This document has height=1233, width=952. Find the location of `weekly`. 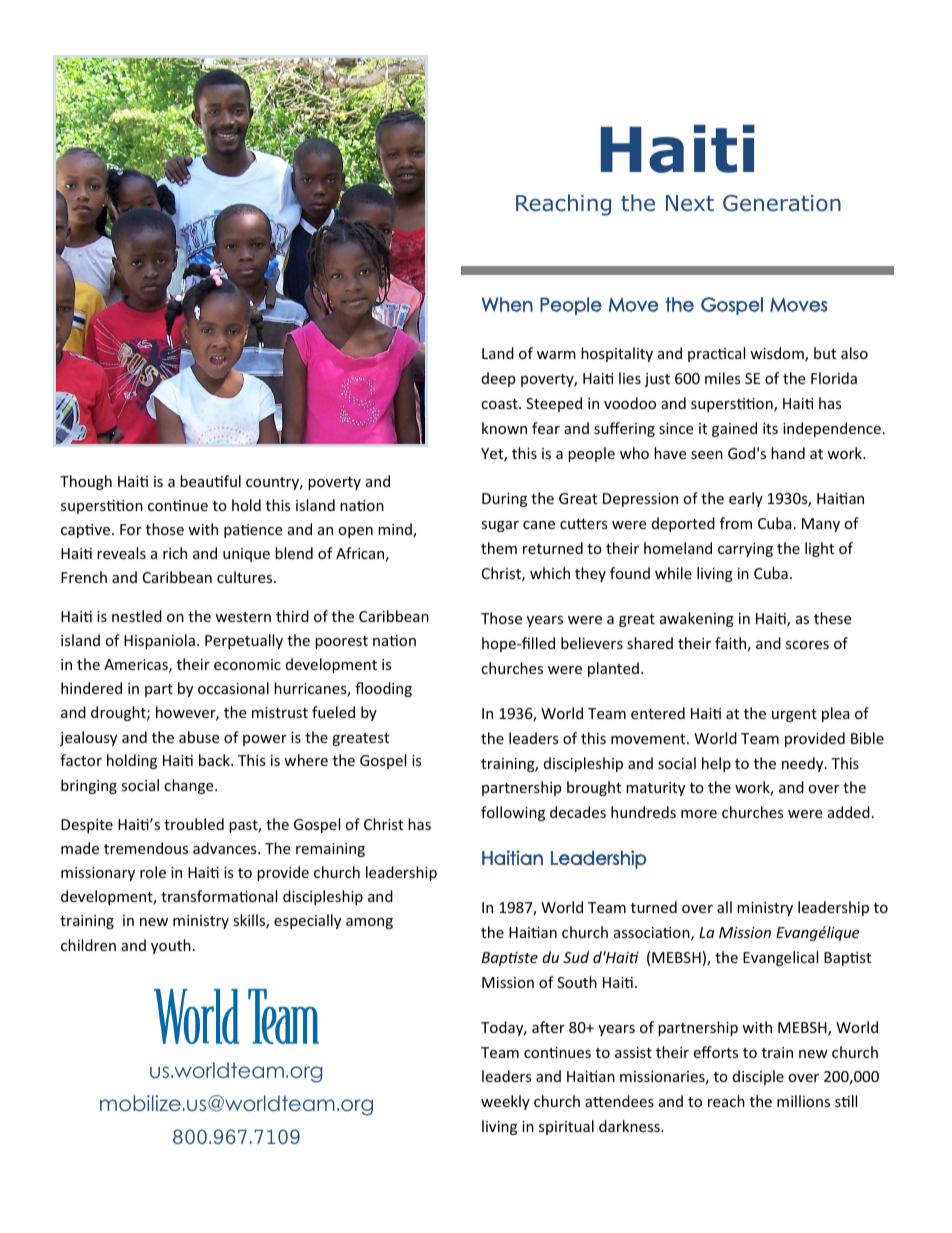

weekly is located at coordinates (505, 1102).
